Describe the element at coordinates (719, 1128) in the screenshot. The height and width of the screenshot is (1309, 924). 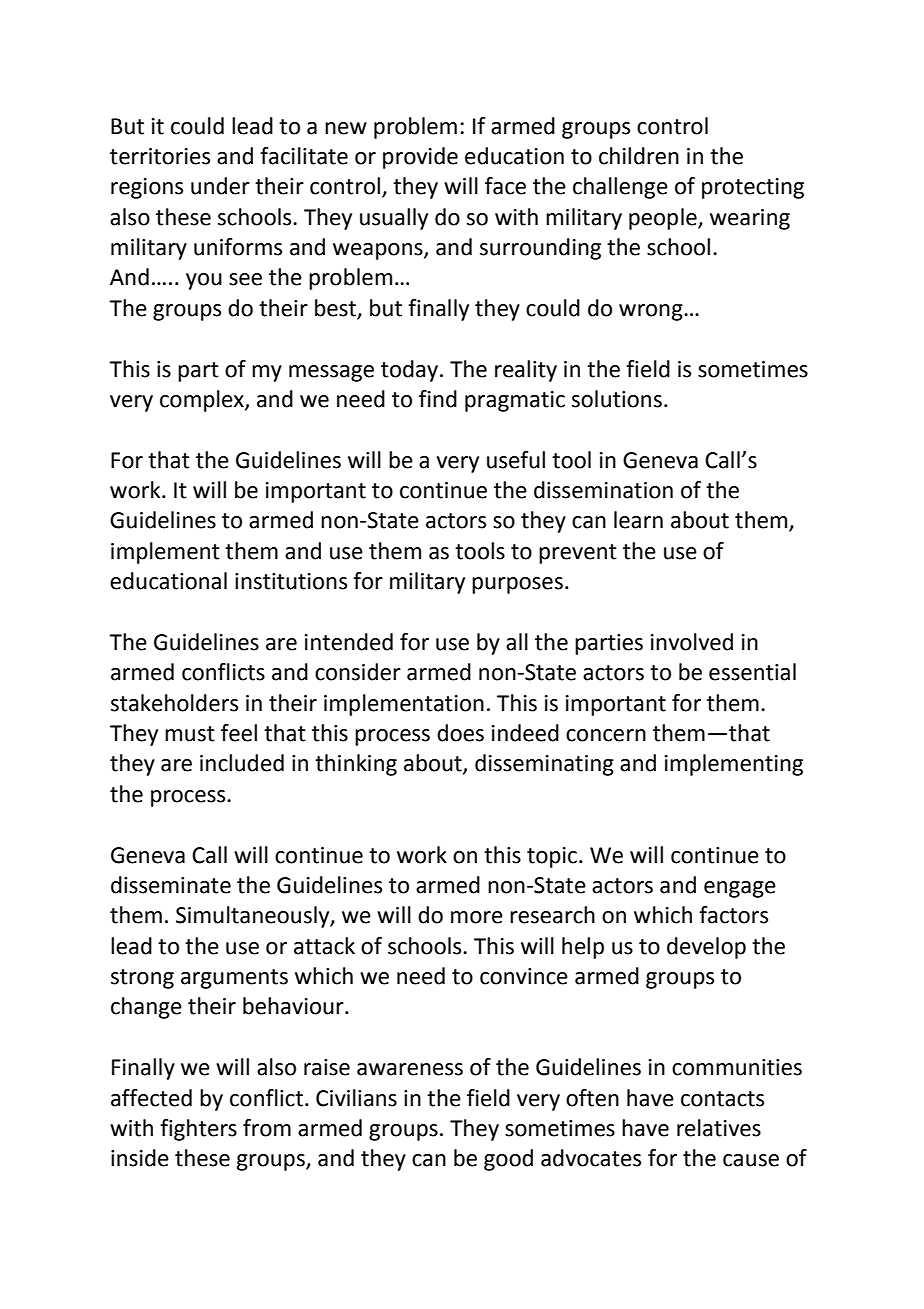
I see `relatives` at that location.
